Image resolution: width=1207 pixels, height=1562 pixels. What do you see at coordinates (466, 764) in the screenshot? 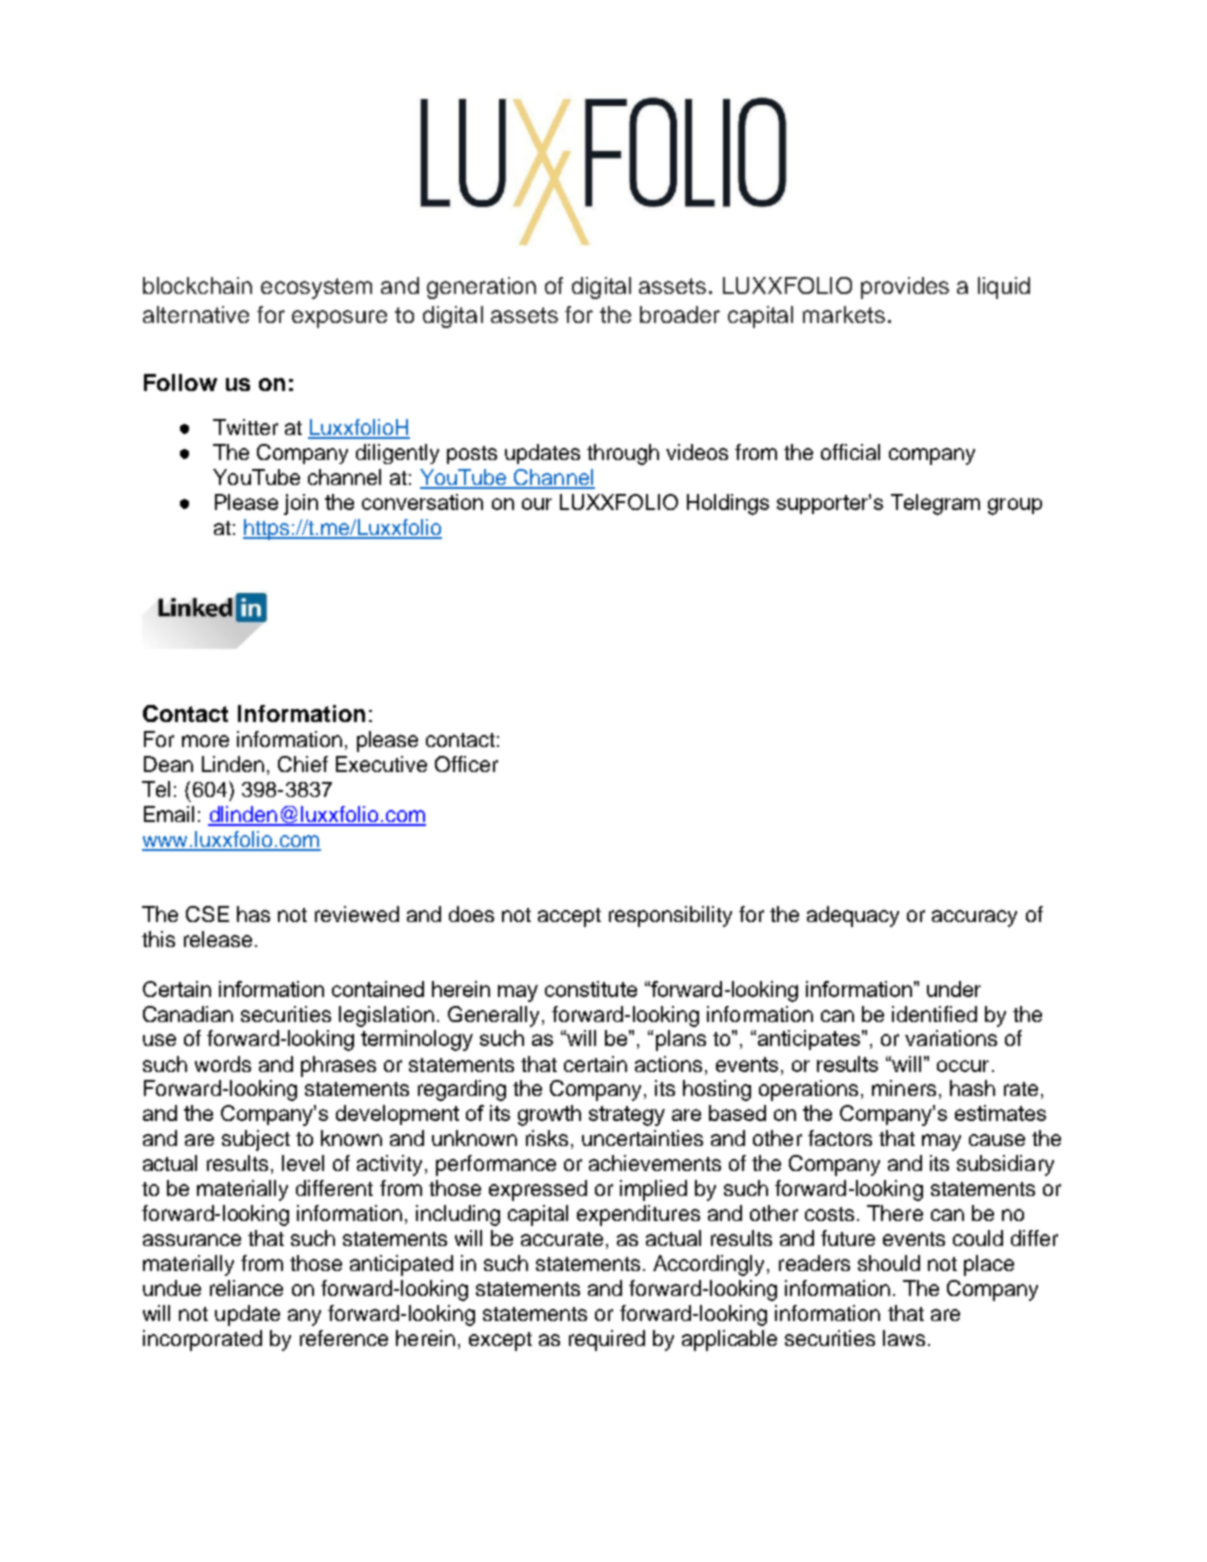
I see `Officer` at bounding box center [466, 764].
